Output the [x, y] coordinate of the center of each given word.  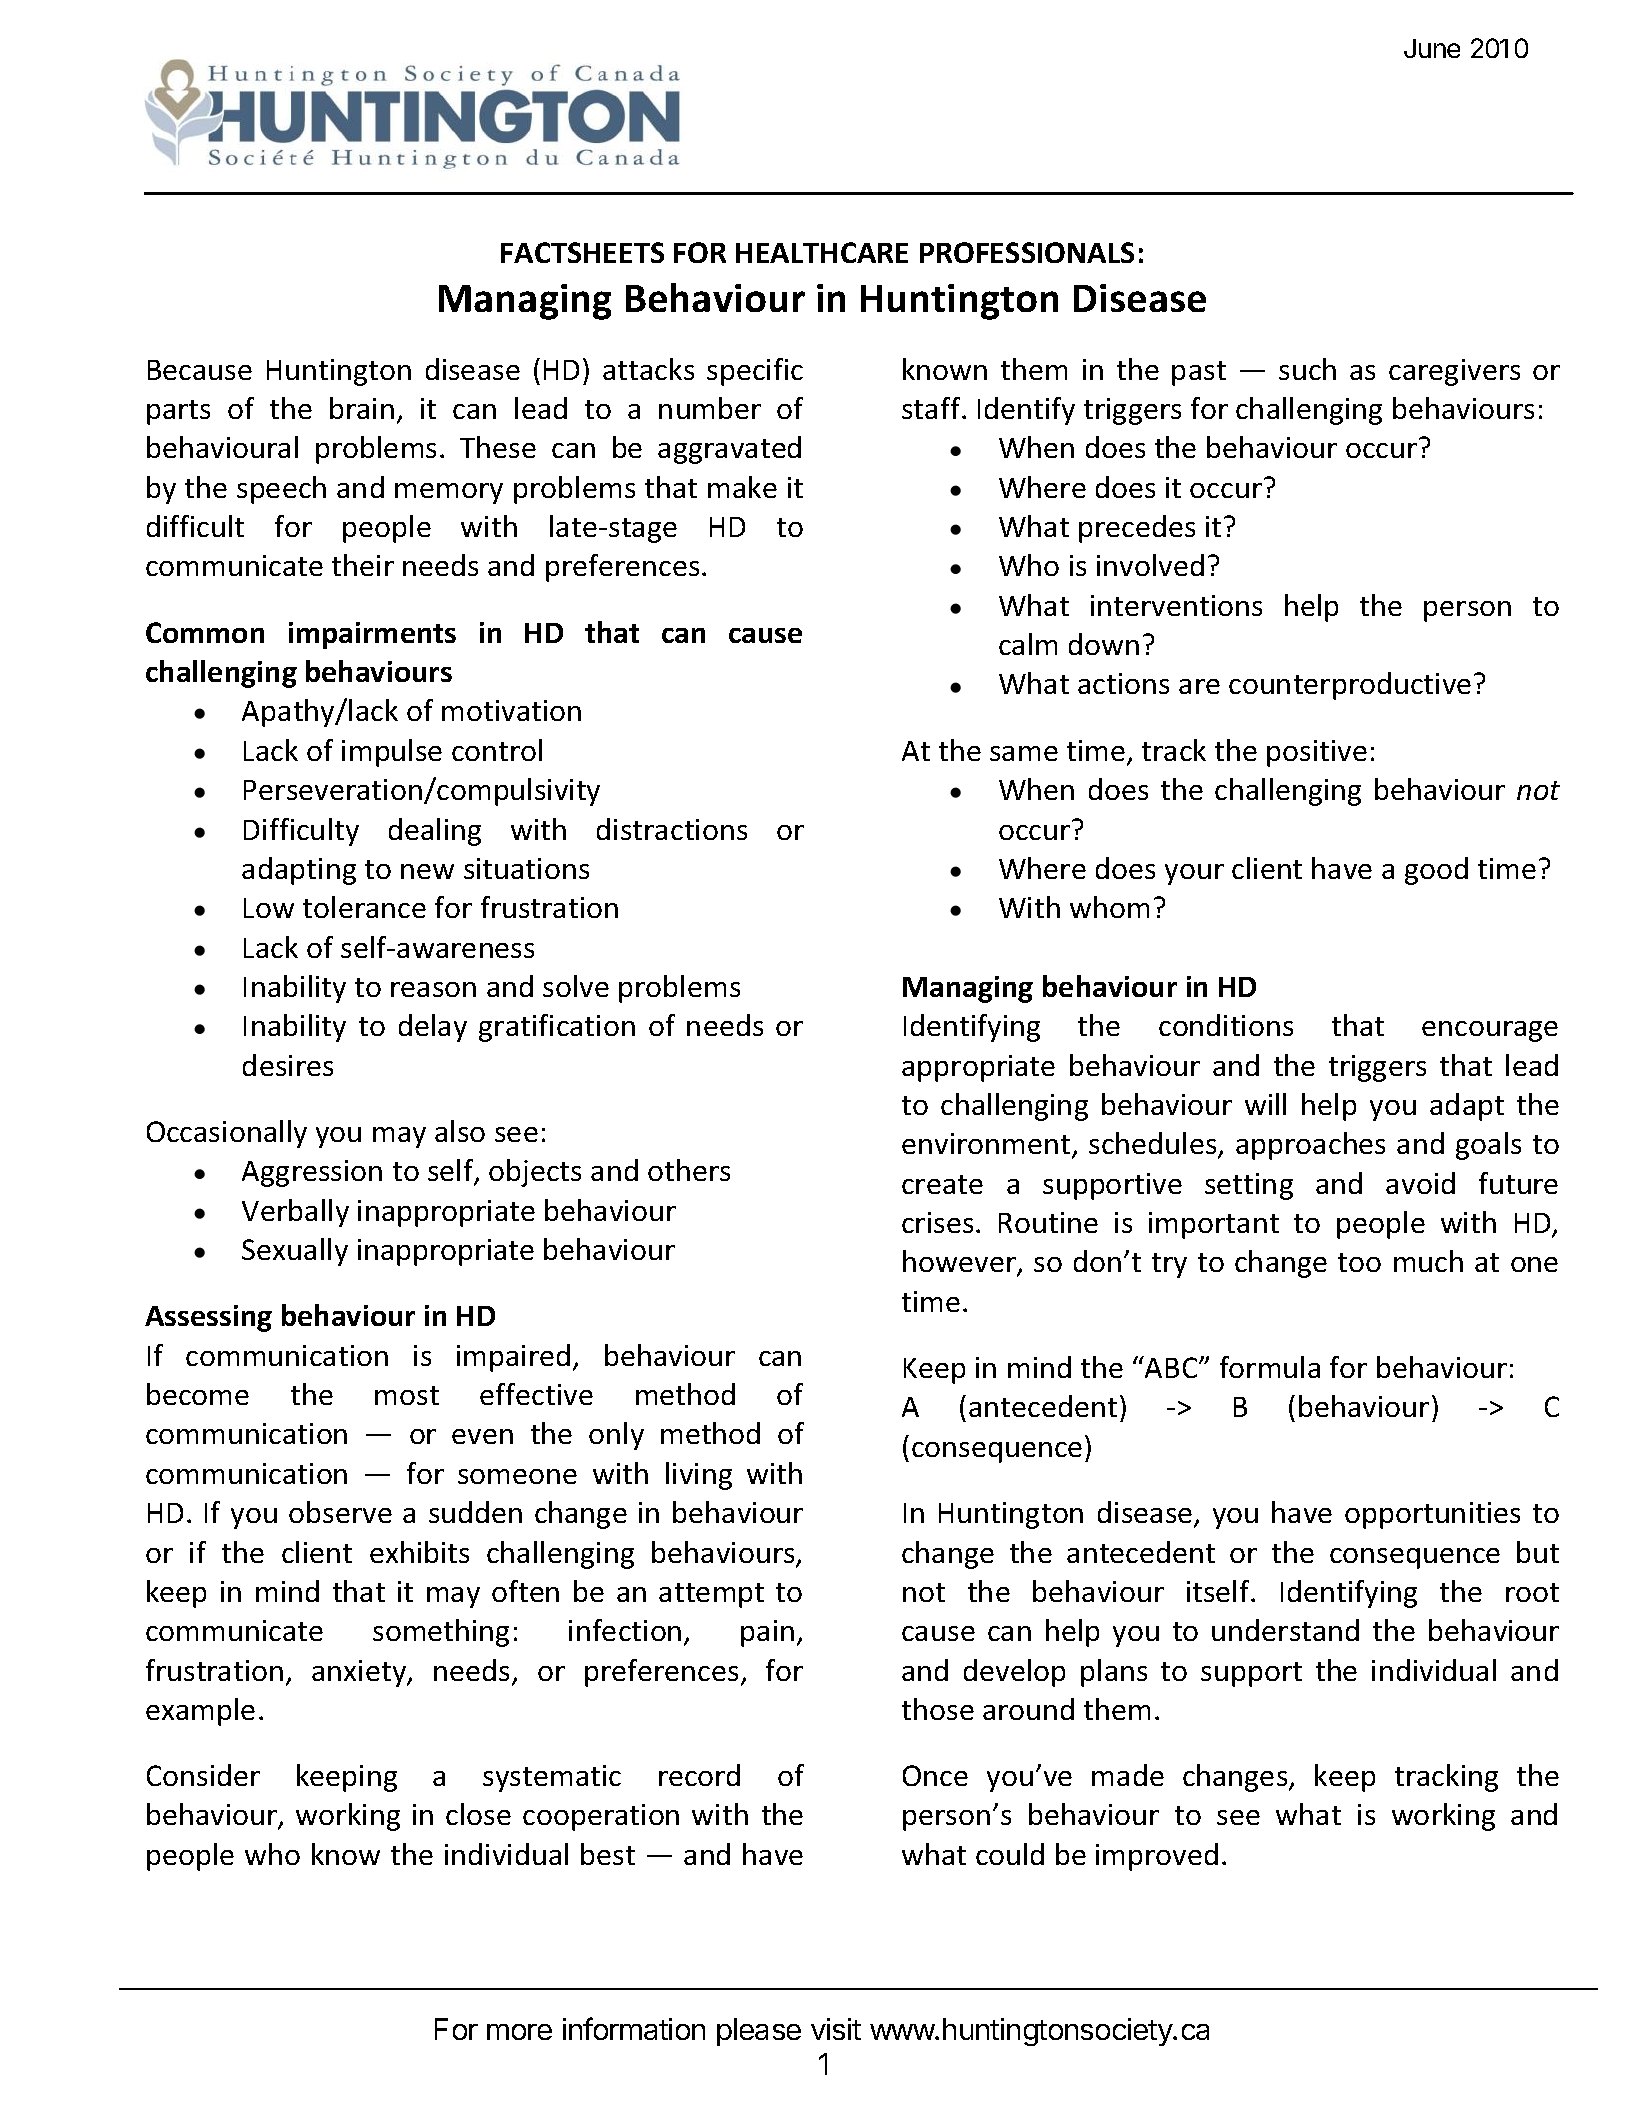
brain [362, 408]
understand [1285, 1630]
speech [281, 490]
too [1359, 1262]
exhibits [419, 1552]
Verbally [295, 1213]
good [1436, 871]
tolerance [364, 907]
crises [937, 1222]
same [1024, 753]
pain [767, 1633]
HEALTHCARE [822, 252]
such [1307, 369]
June [1432, 48]
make [742, 487]
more [519, 2032]
